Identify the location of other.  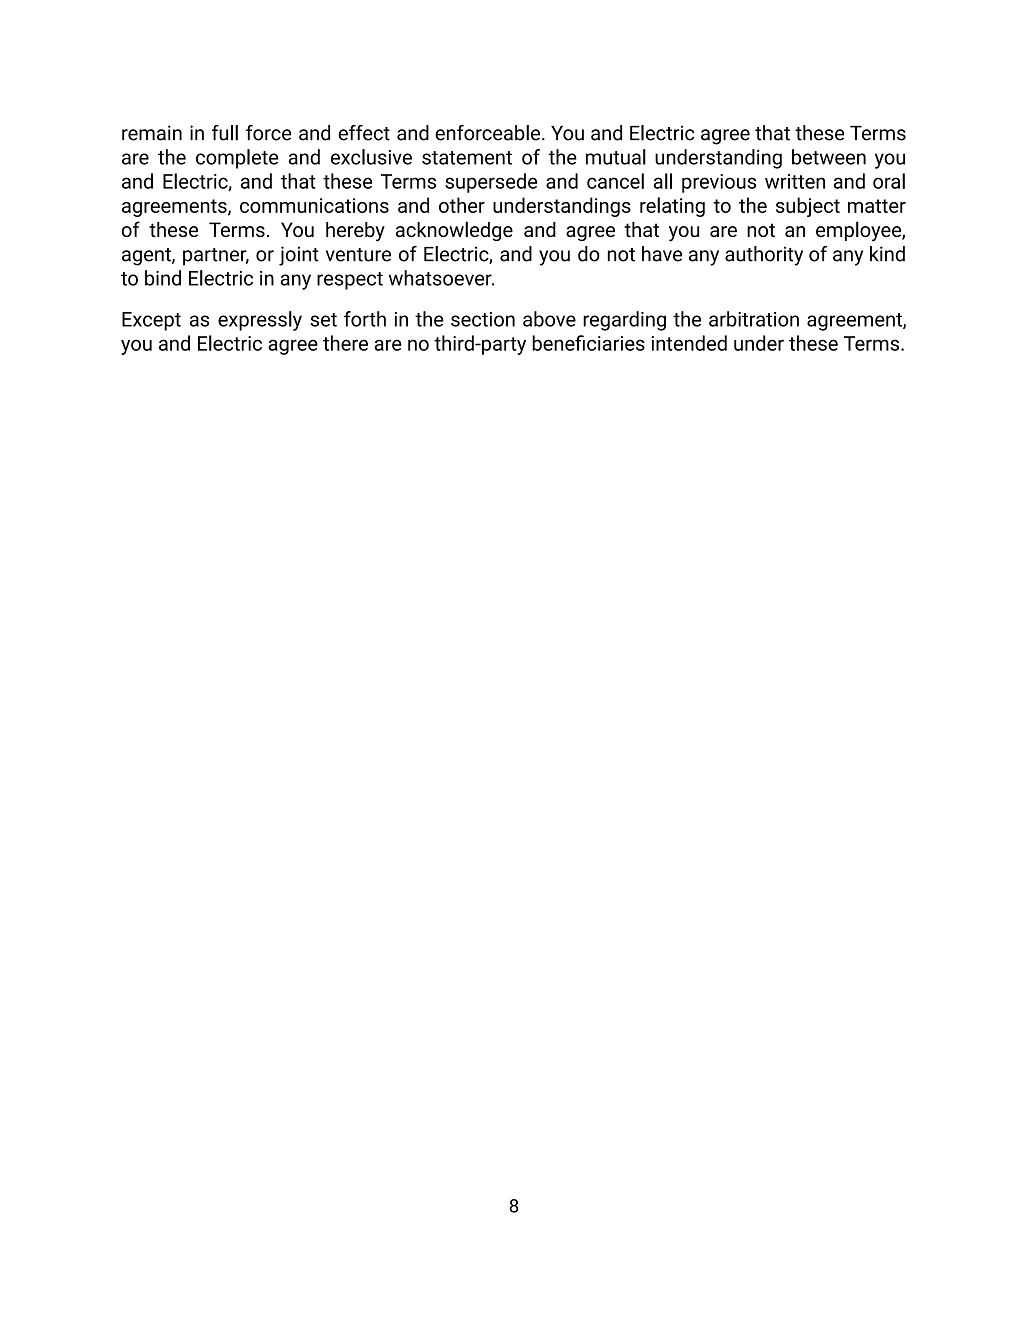
(462, 205).
